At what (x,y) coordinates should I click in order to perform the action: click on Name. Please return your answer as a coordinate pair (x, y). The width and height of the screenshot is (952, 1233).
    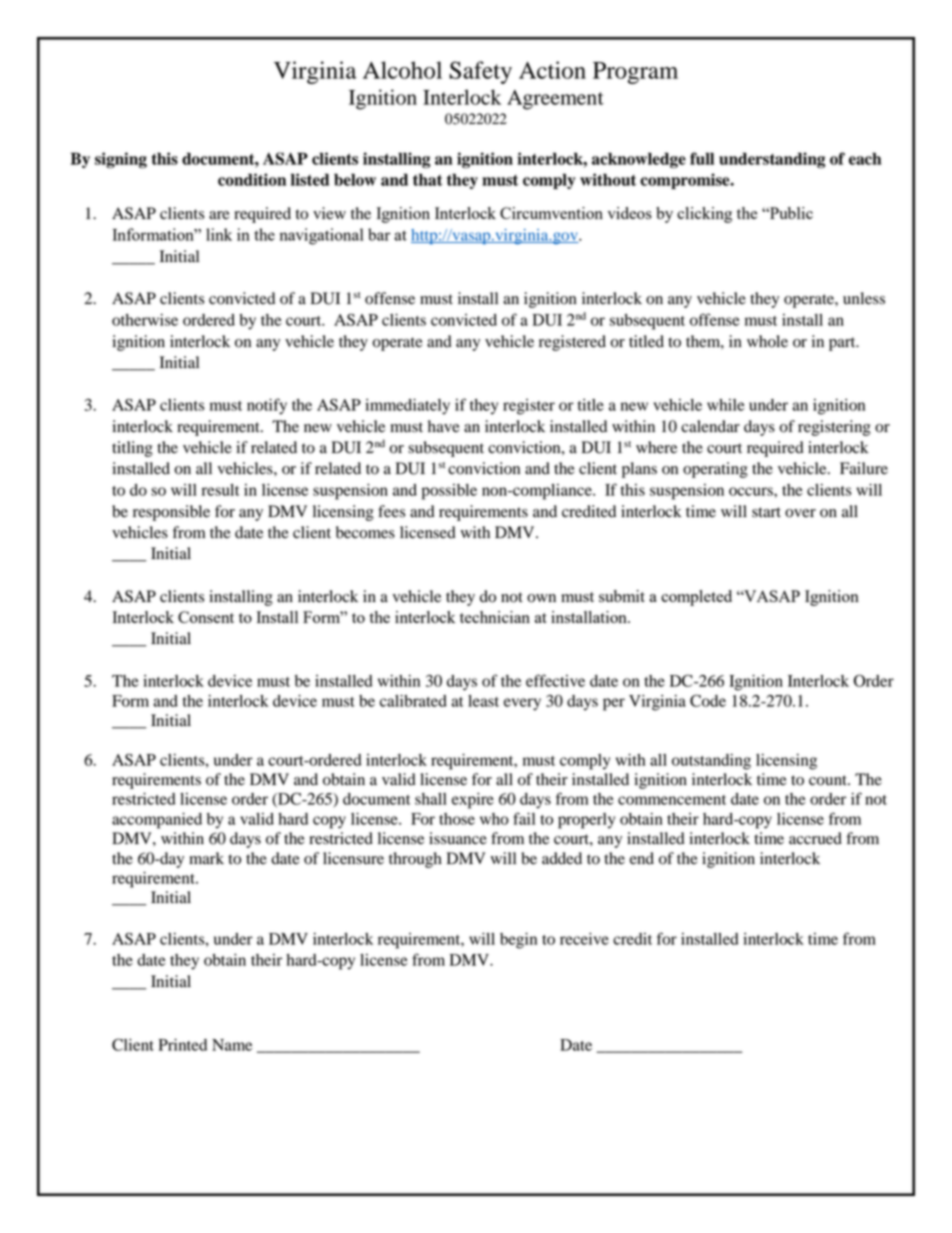
    Looking at the image, I should click on (232, 1045).
